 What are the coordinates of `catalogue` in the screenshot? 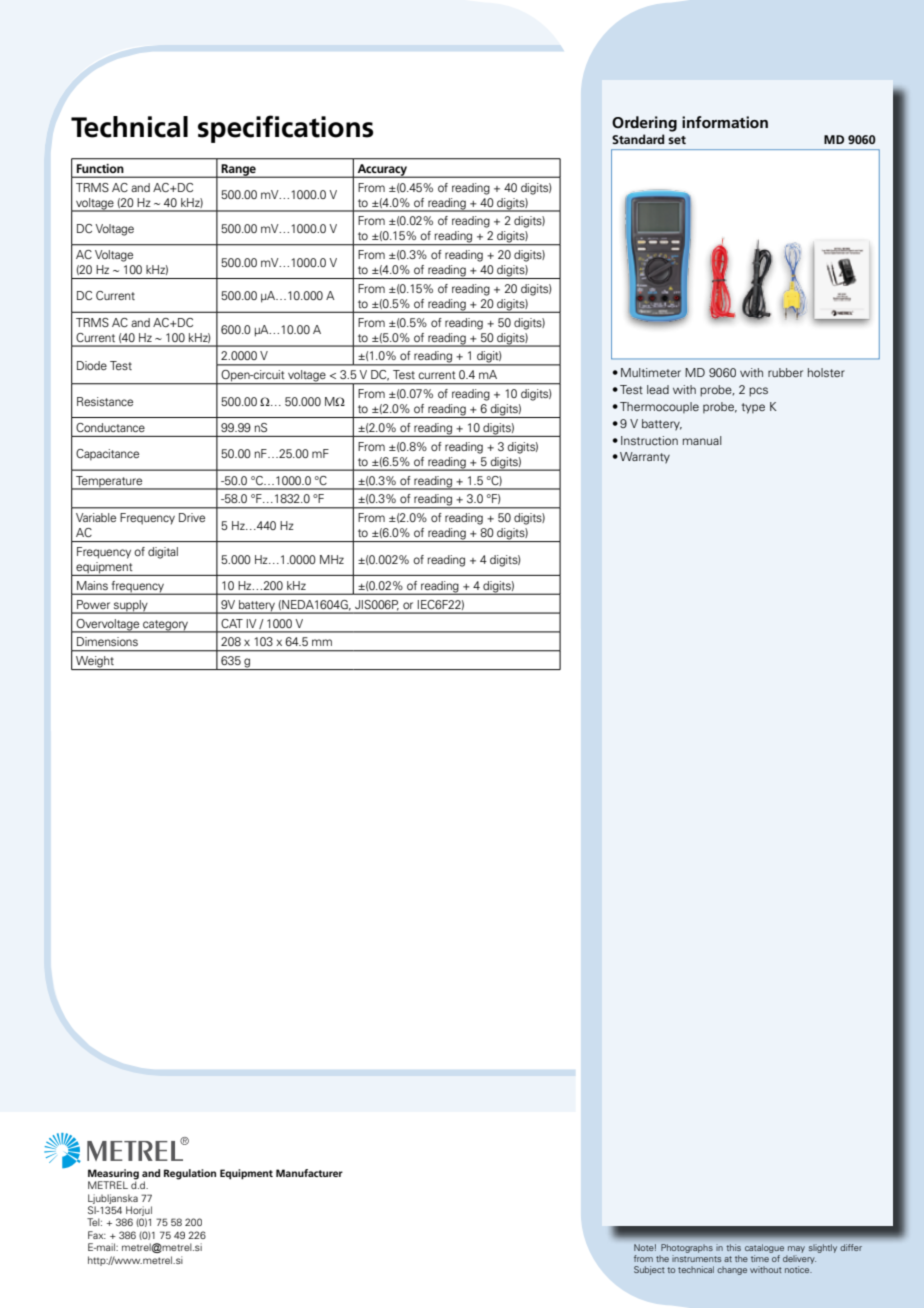 It's located at (764, 1249).
